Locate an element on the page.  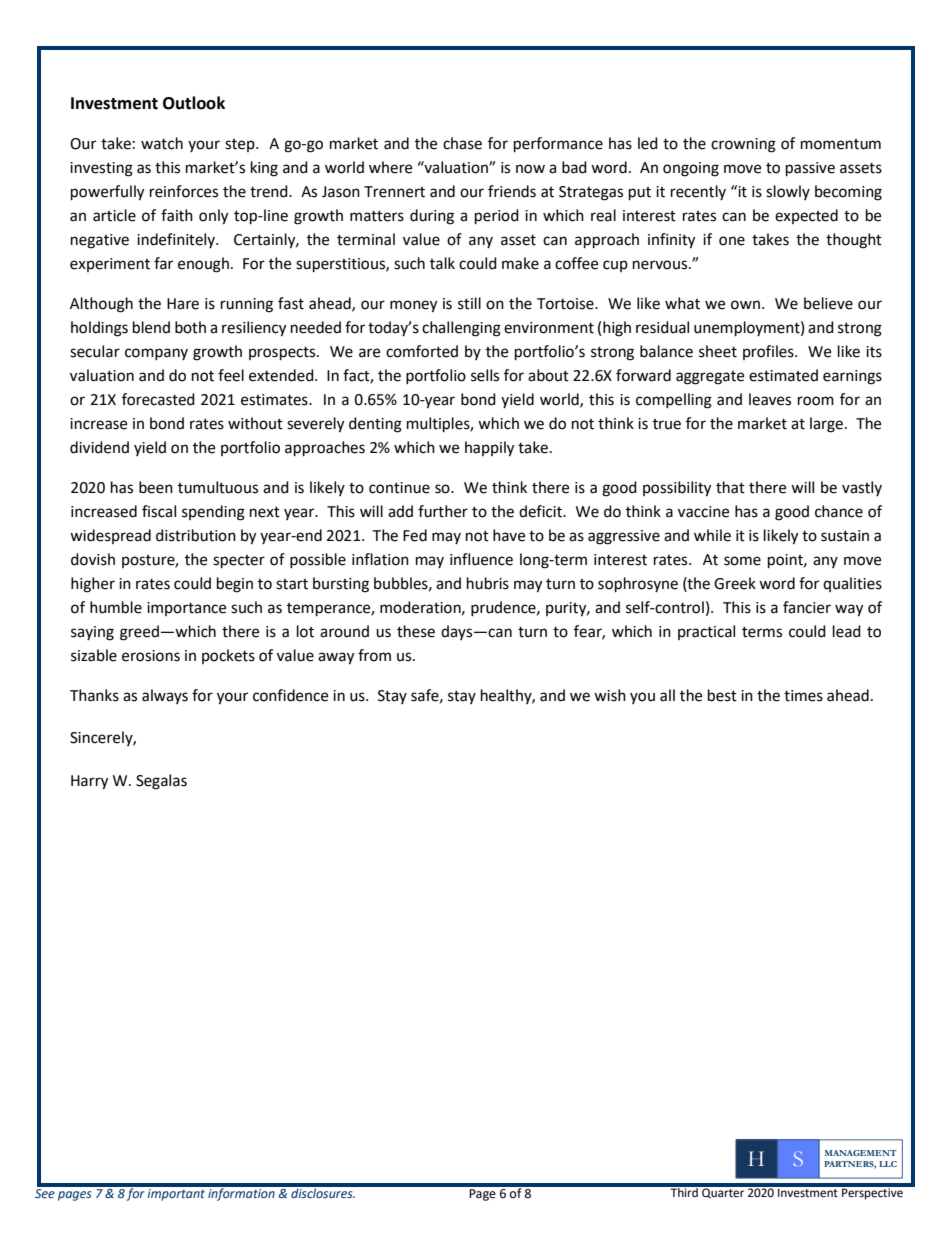
Harry is located at coordinates (89, 782).
